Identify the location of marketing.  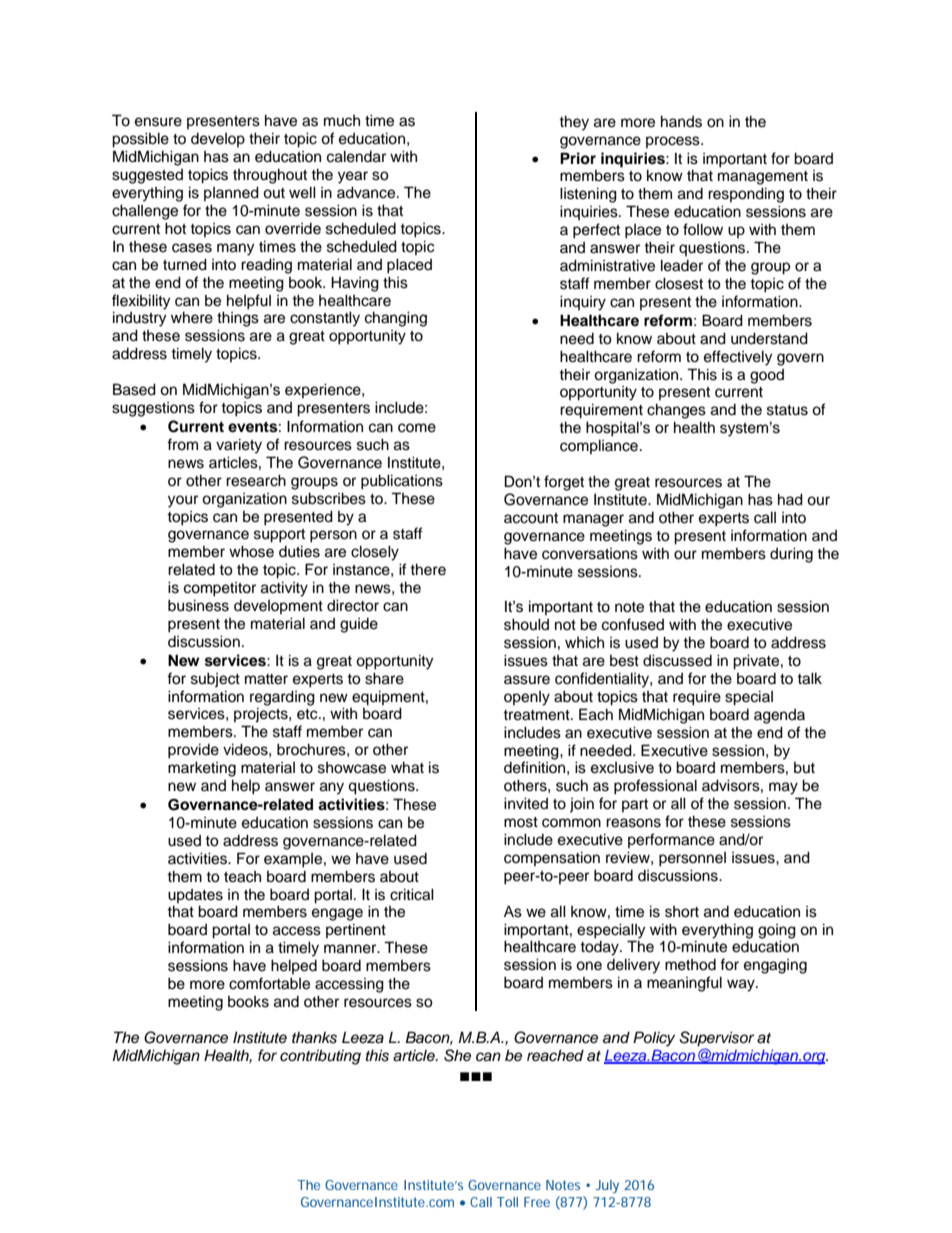
(202, 769).
